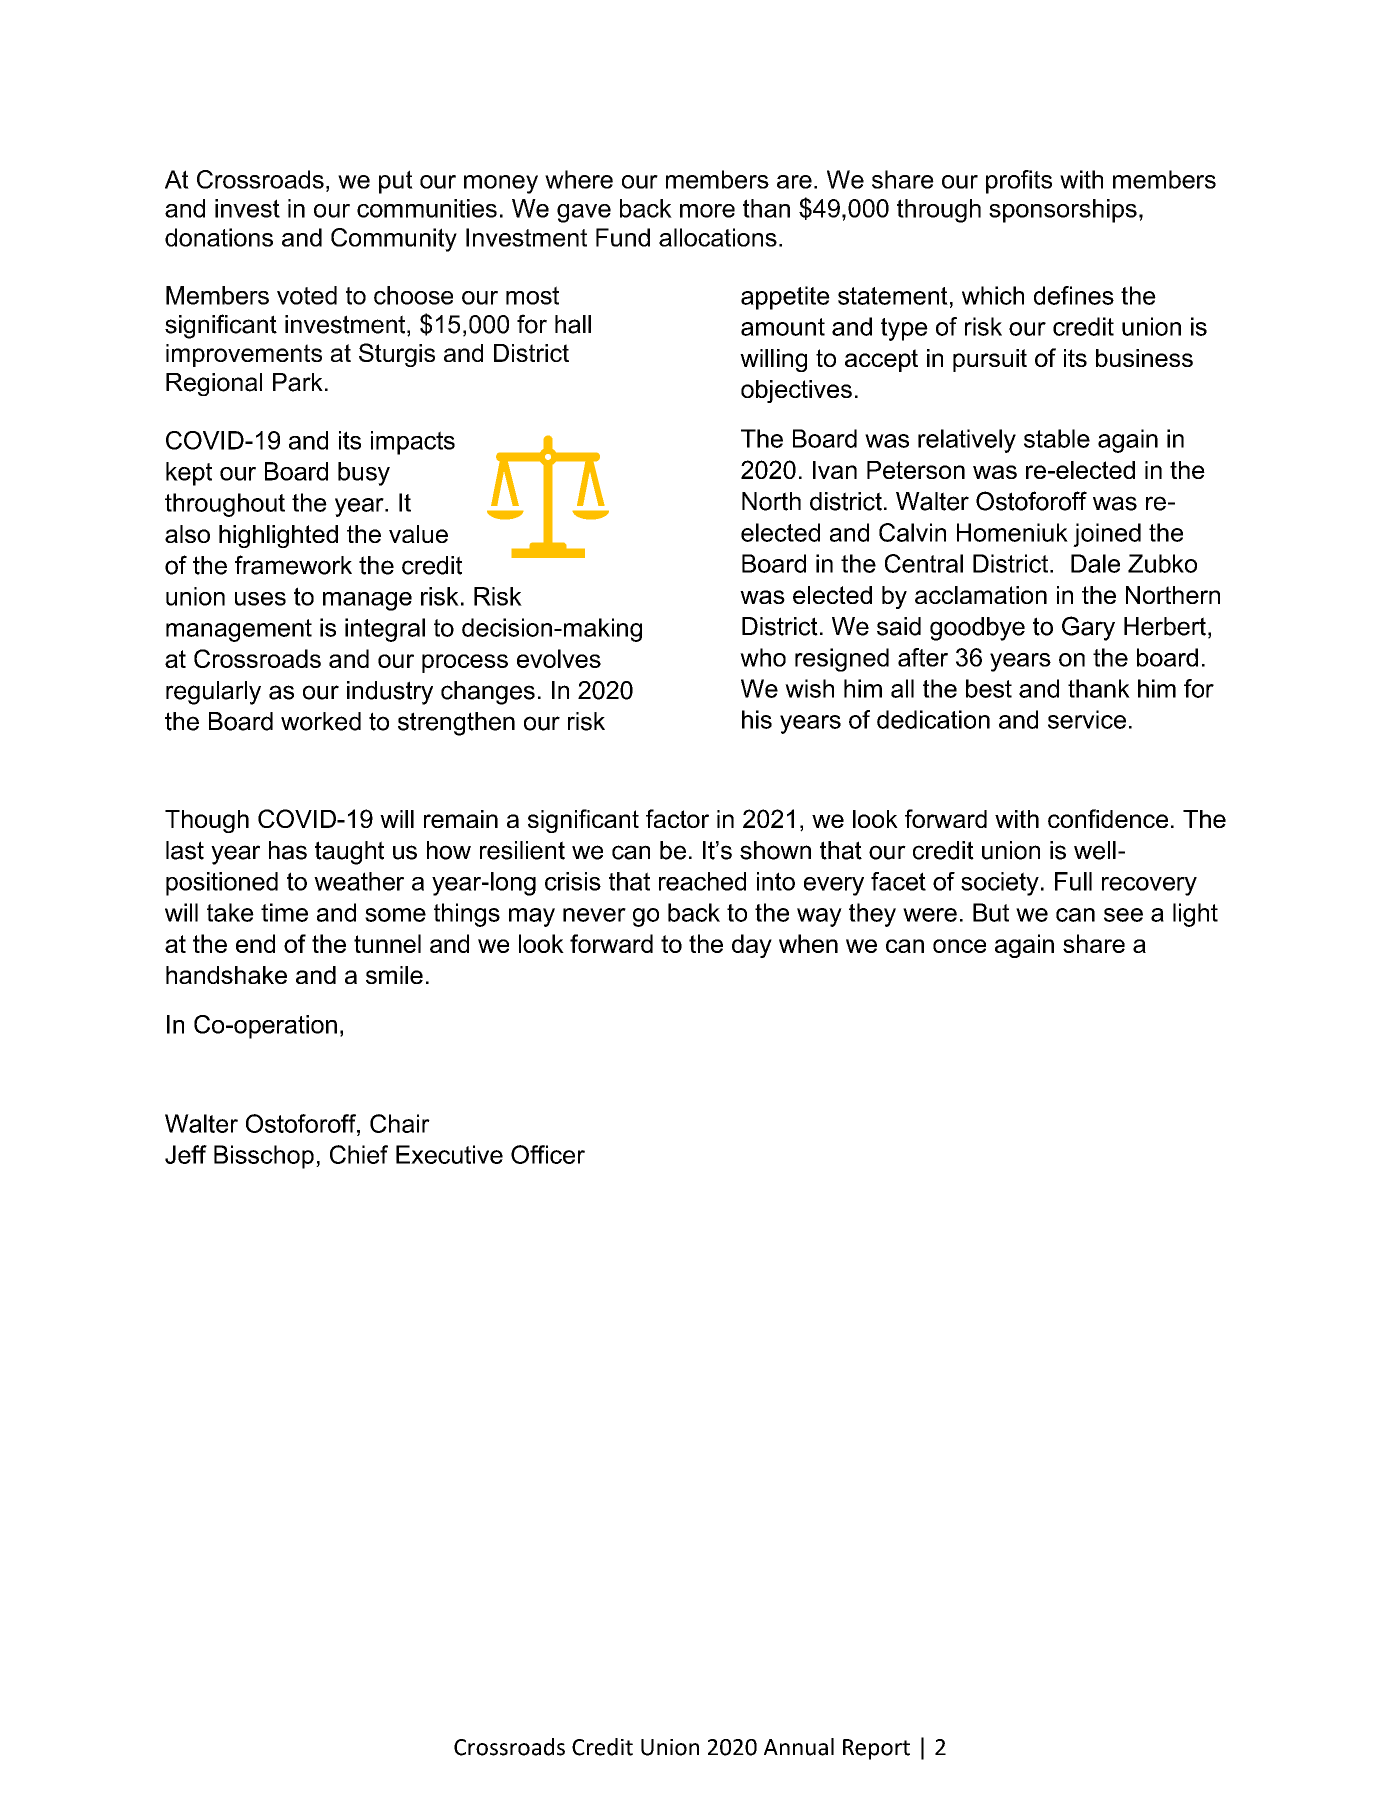 This screenshot has height=1812, width=1400. What do you see at coordinates (255, 943) in the screenshot?
I see `end` at bounding box center [255, 943].
